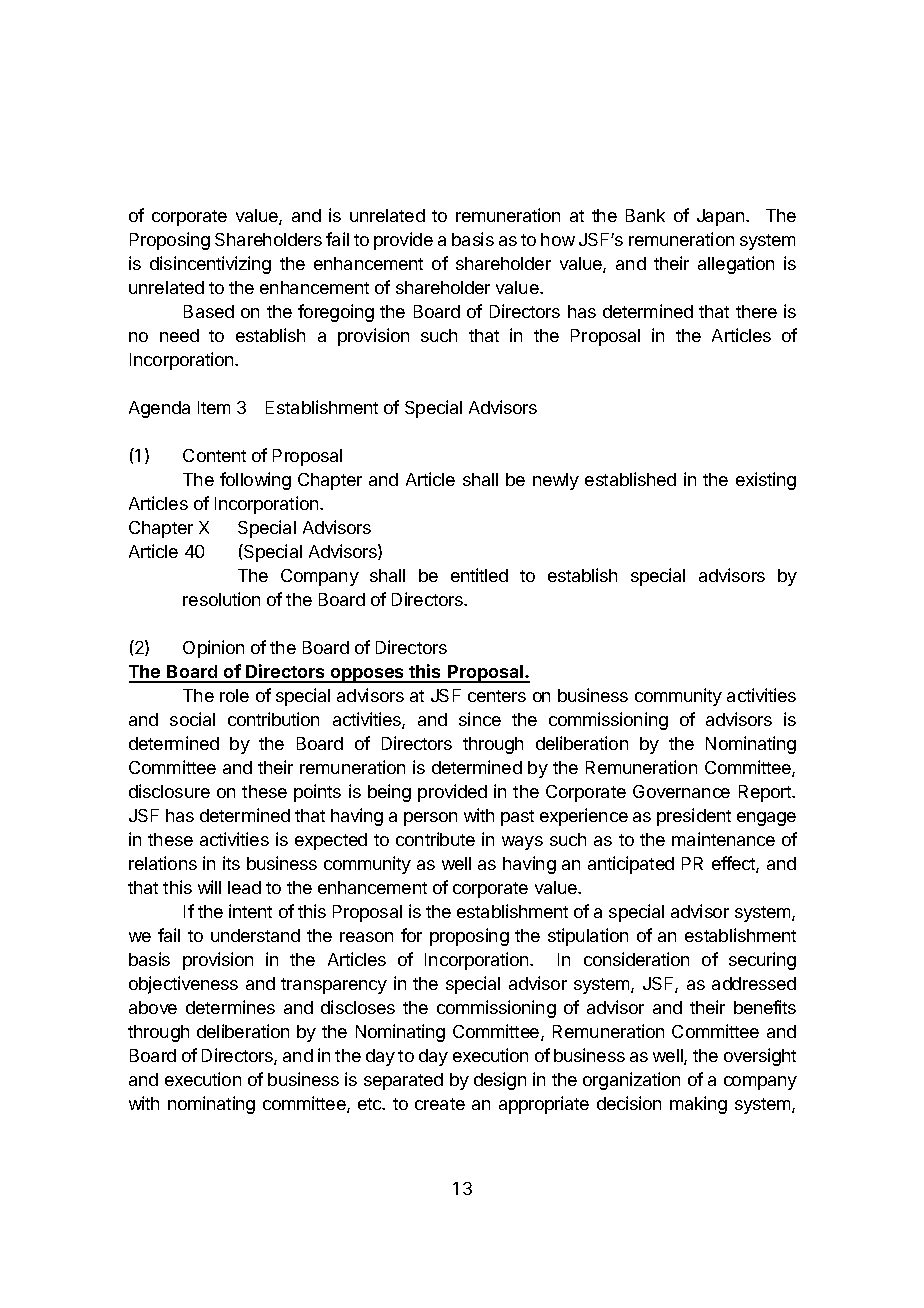 This screenshot has height=1308, width=924. What do you see at coordinates (722, 217) in the screenshot?
I see `Japan` at bounding box center [722, 217].
